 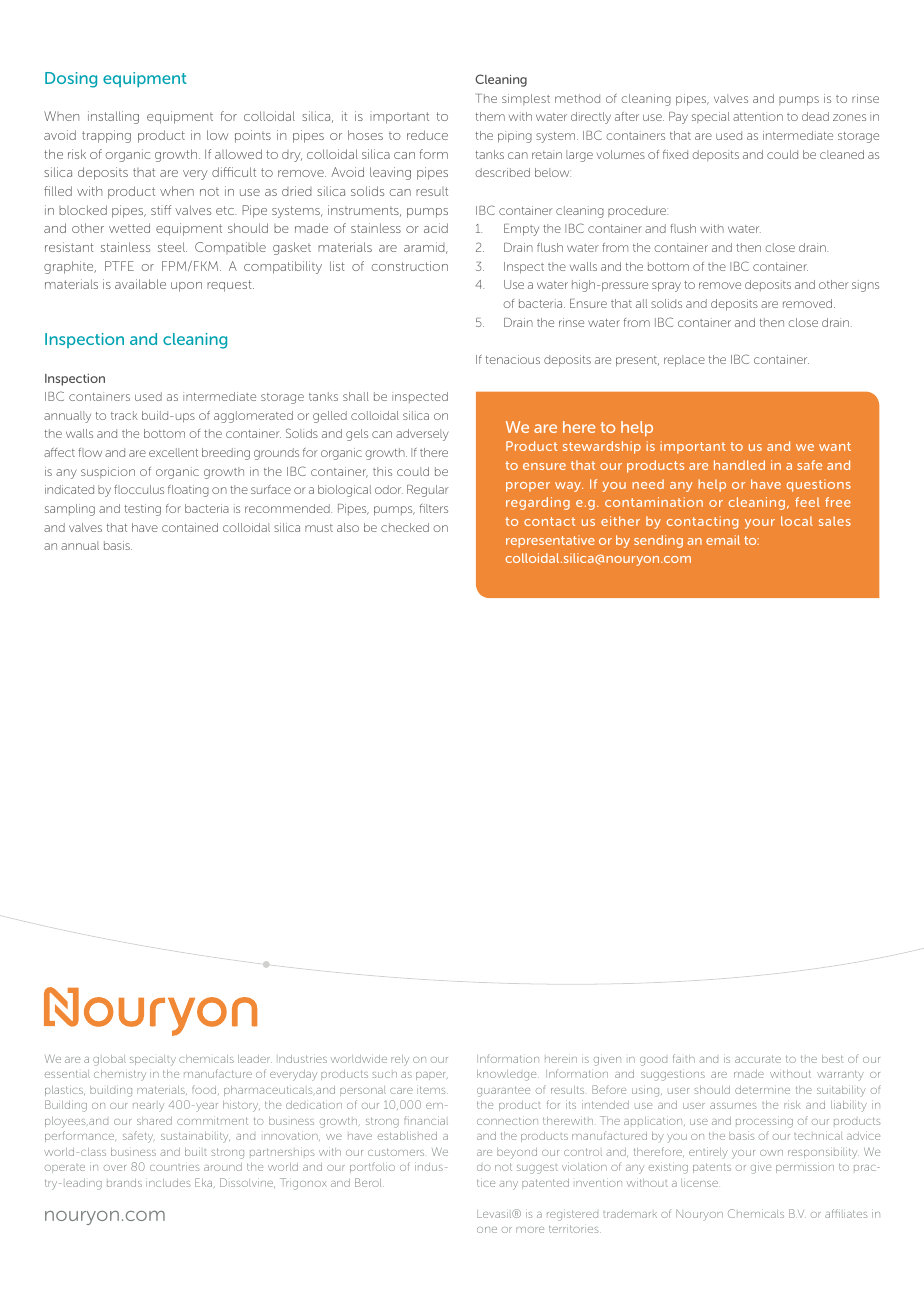 I want to click on includes, so click(x=168, y=1183).
